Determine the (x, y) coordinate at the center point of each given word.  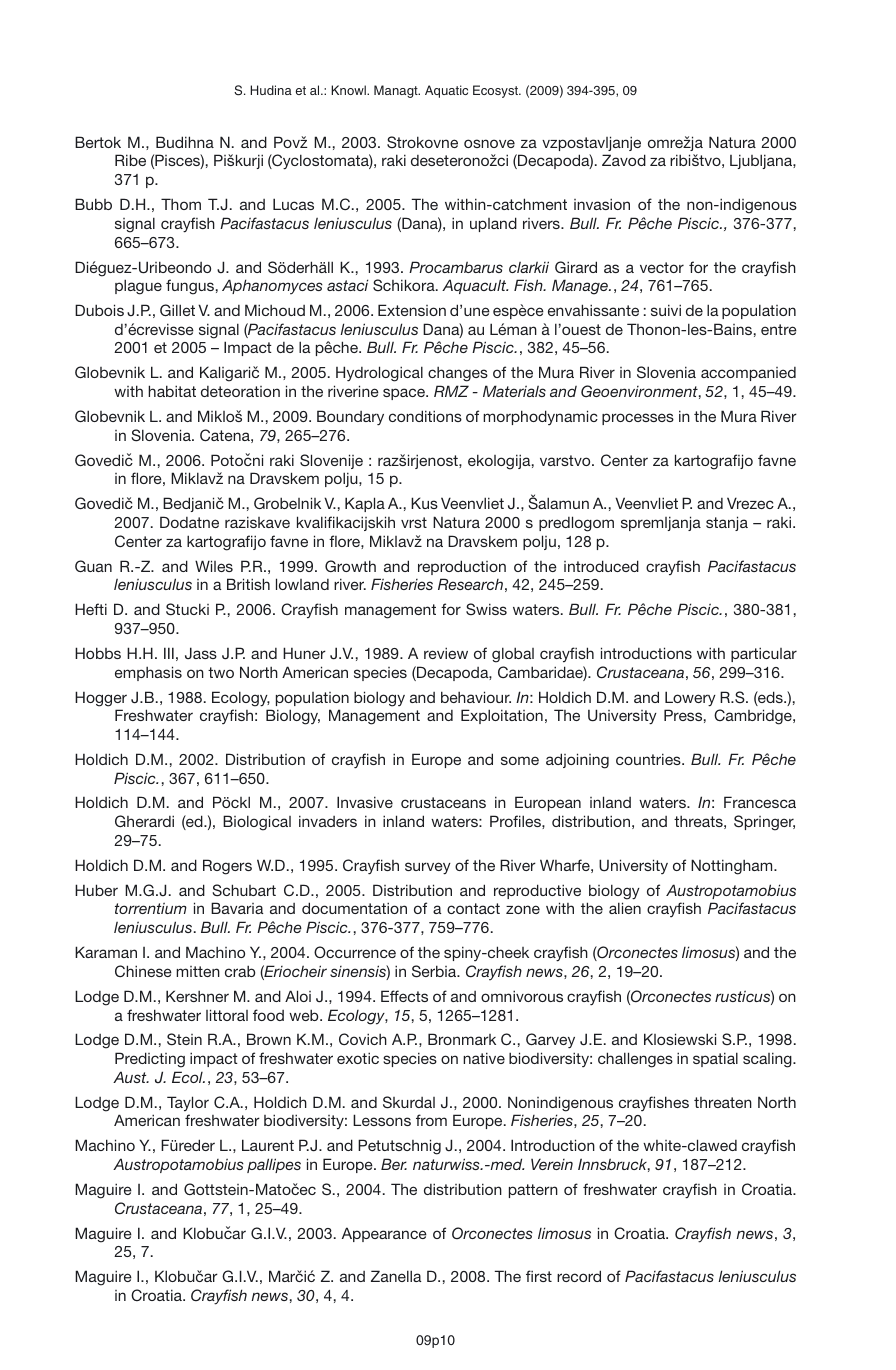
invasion (602, 204)
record (579, 1276)
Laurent (268, 1145)
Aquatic (446, 91)
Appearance (384, 1234)
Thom (181, 204)
